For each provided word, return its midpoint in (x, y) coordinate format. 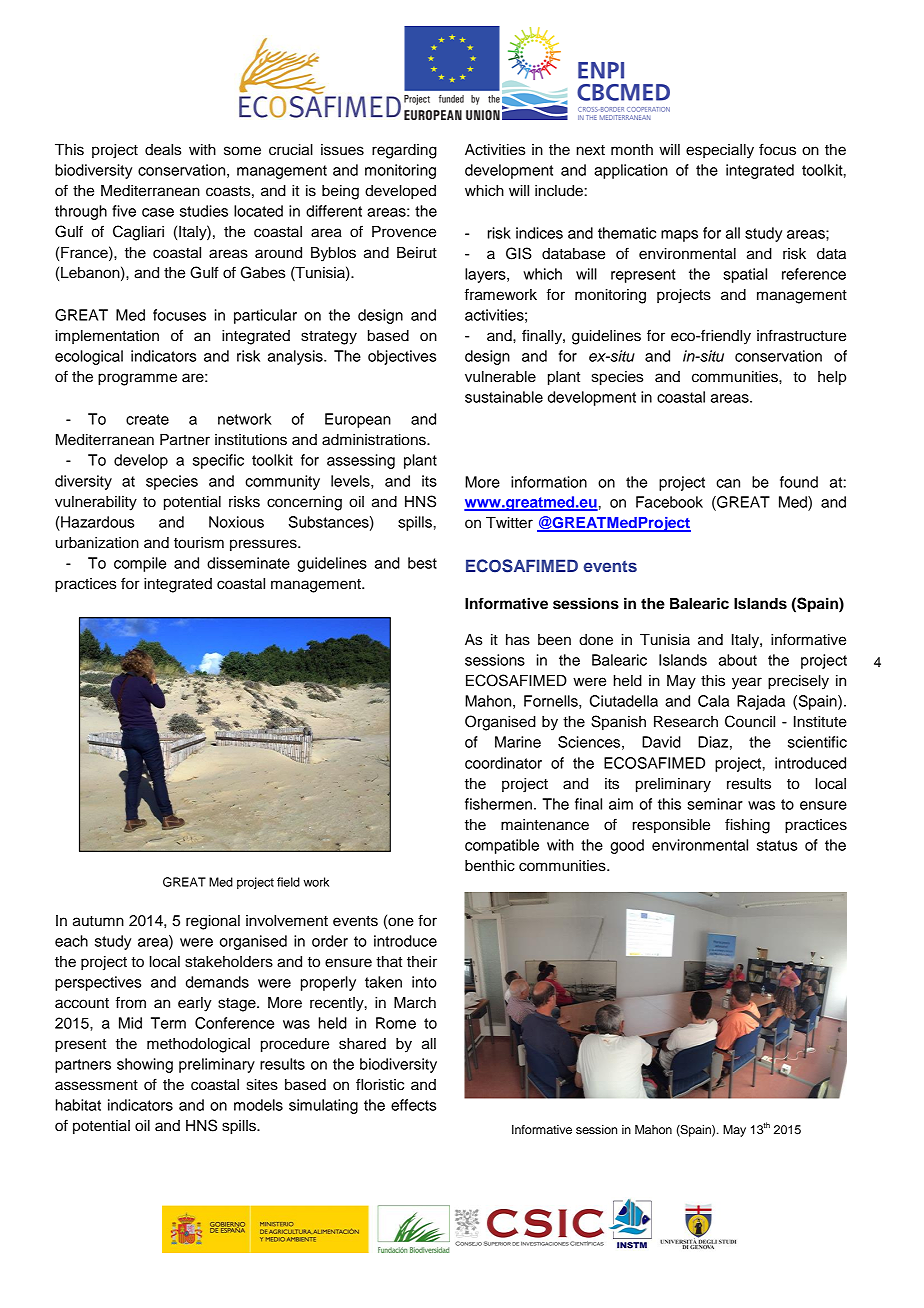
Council (750, 721)
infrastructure (801, 335)
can (728, 483)
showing (145, 1065)
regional (213, 922)
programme (137, 379)
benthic (490, 866)
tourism (199, 543)
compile (140, 564)
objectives (402, 357)
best (422, 563)
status (777, 845)
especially (720, 151)
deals (163, 150)
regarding (404, 151)
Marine (518, 742)
